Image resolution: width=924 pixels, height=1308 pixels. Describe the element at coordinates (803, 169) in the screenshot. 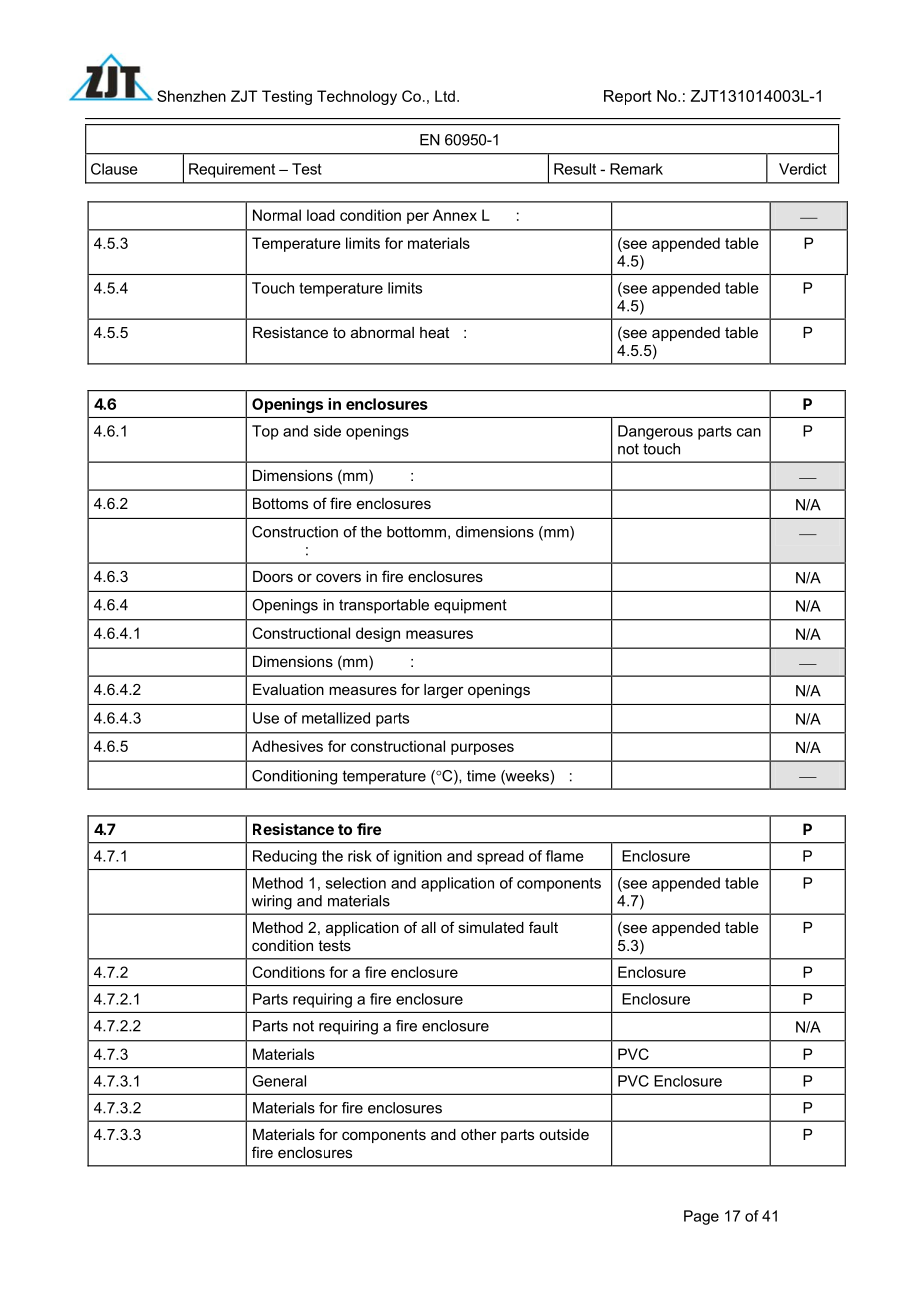

I see `Verdict` at that location.
